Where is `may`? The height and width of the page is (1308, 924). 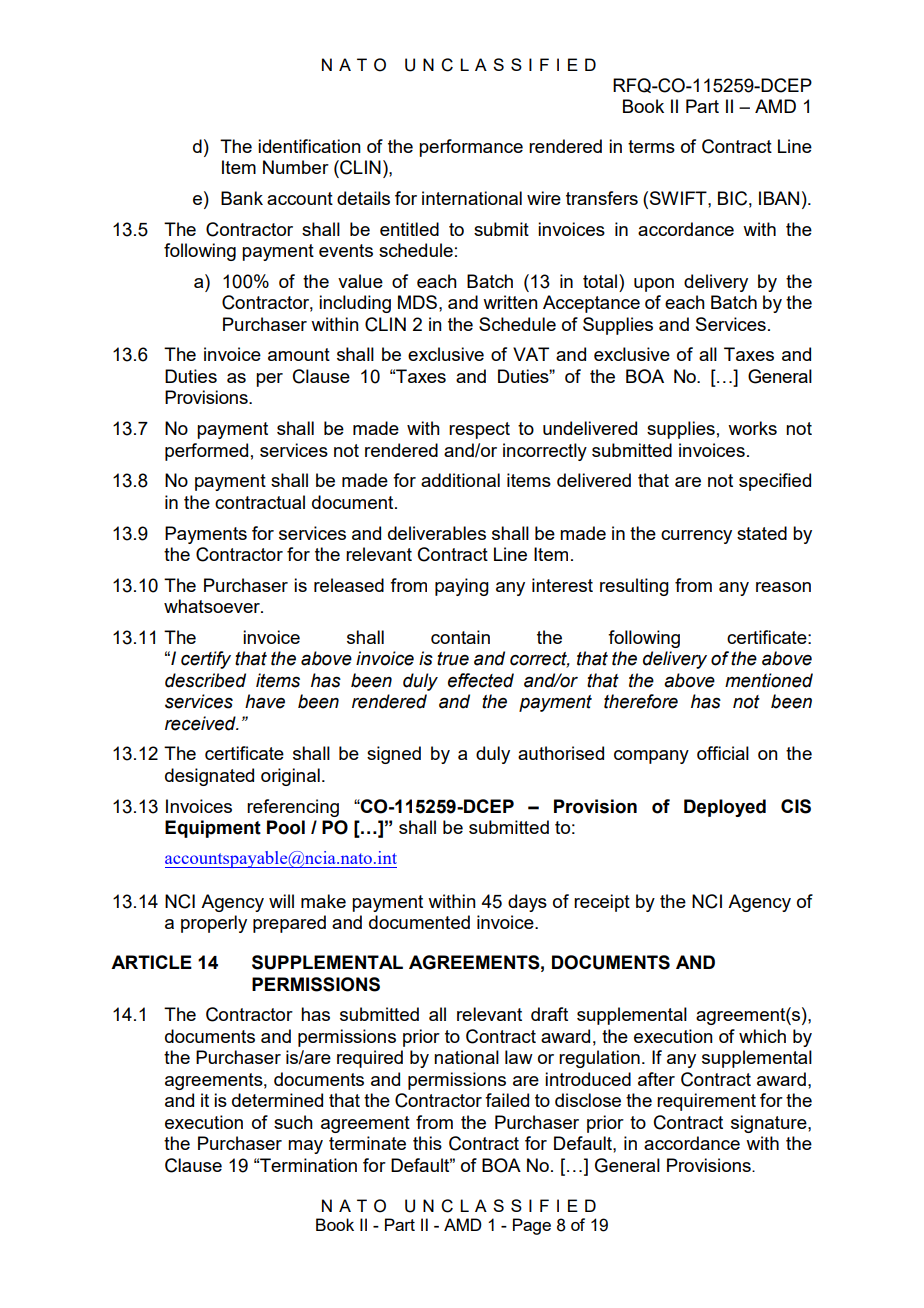 may is located at coordinates (305, 1147).
